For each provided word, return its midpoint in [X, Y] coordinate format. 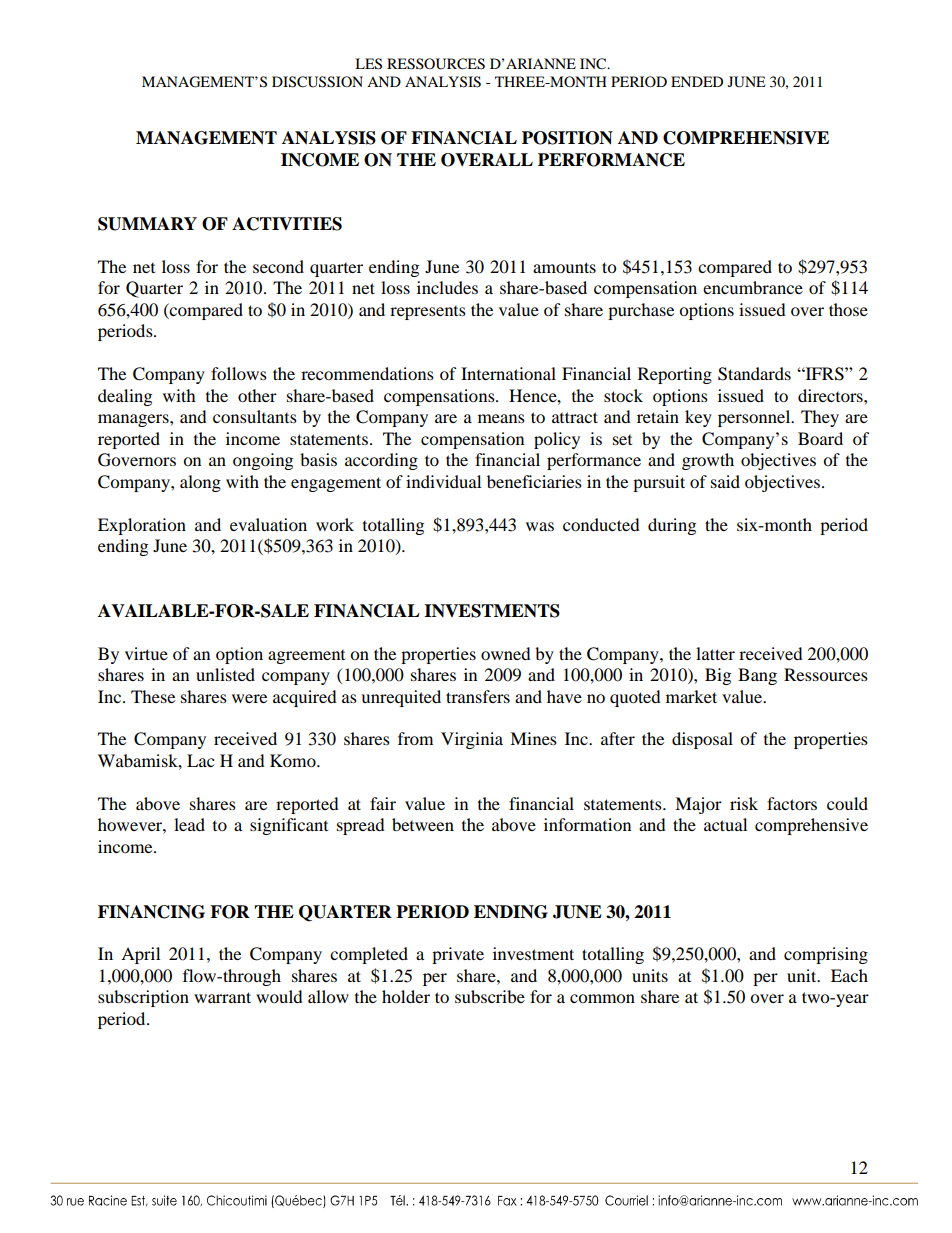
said [725, 481]
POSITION [567, 138]
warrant [222, 997]
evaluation [268, 524]
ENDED [697, 81]
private [458, 955]
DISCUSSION [317, 82]
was [540, 526]
